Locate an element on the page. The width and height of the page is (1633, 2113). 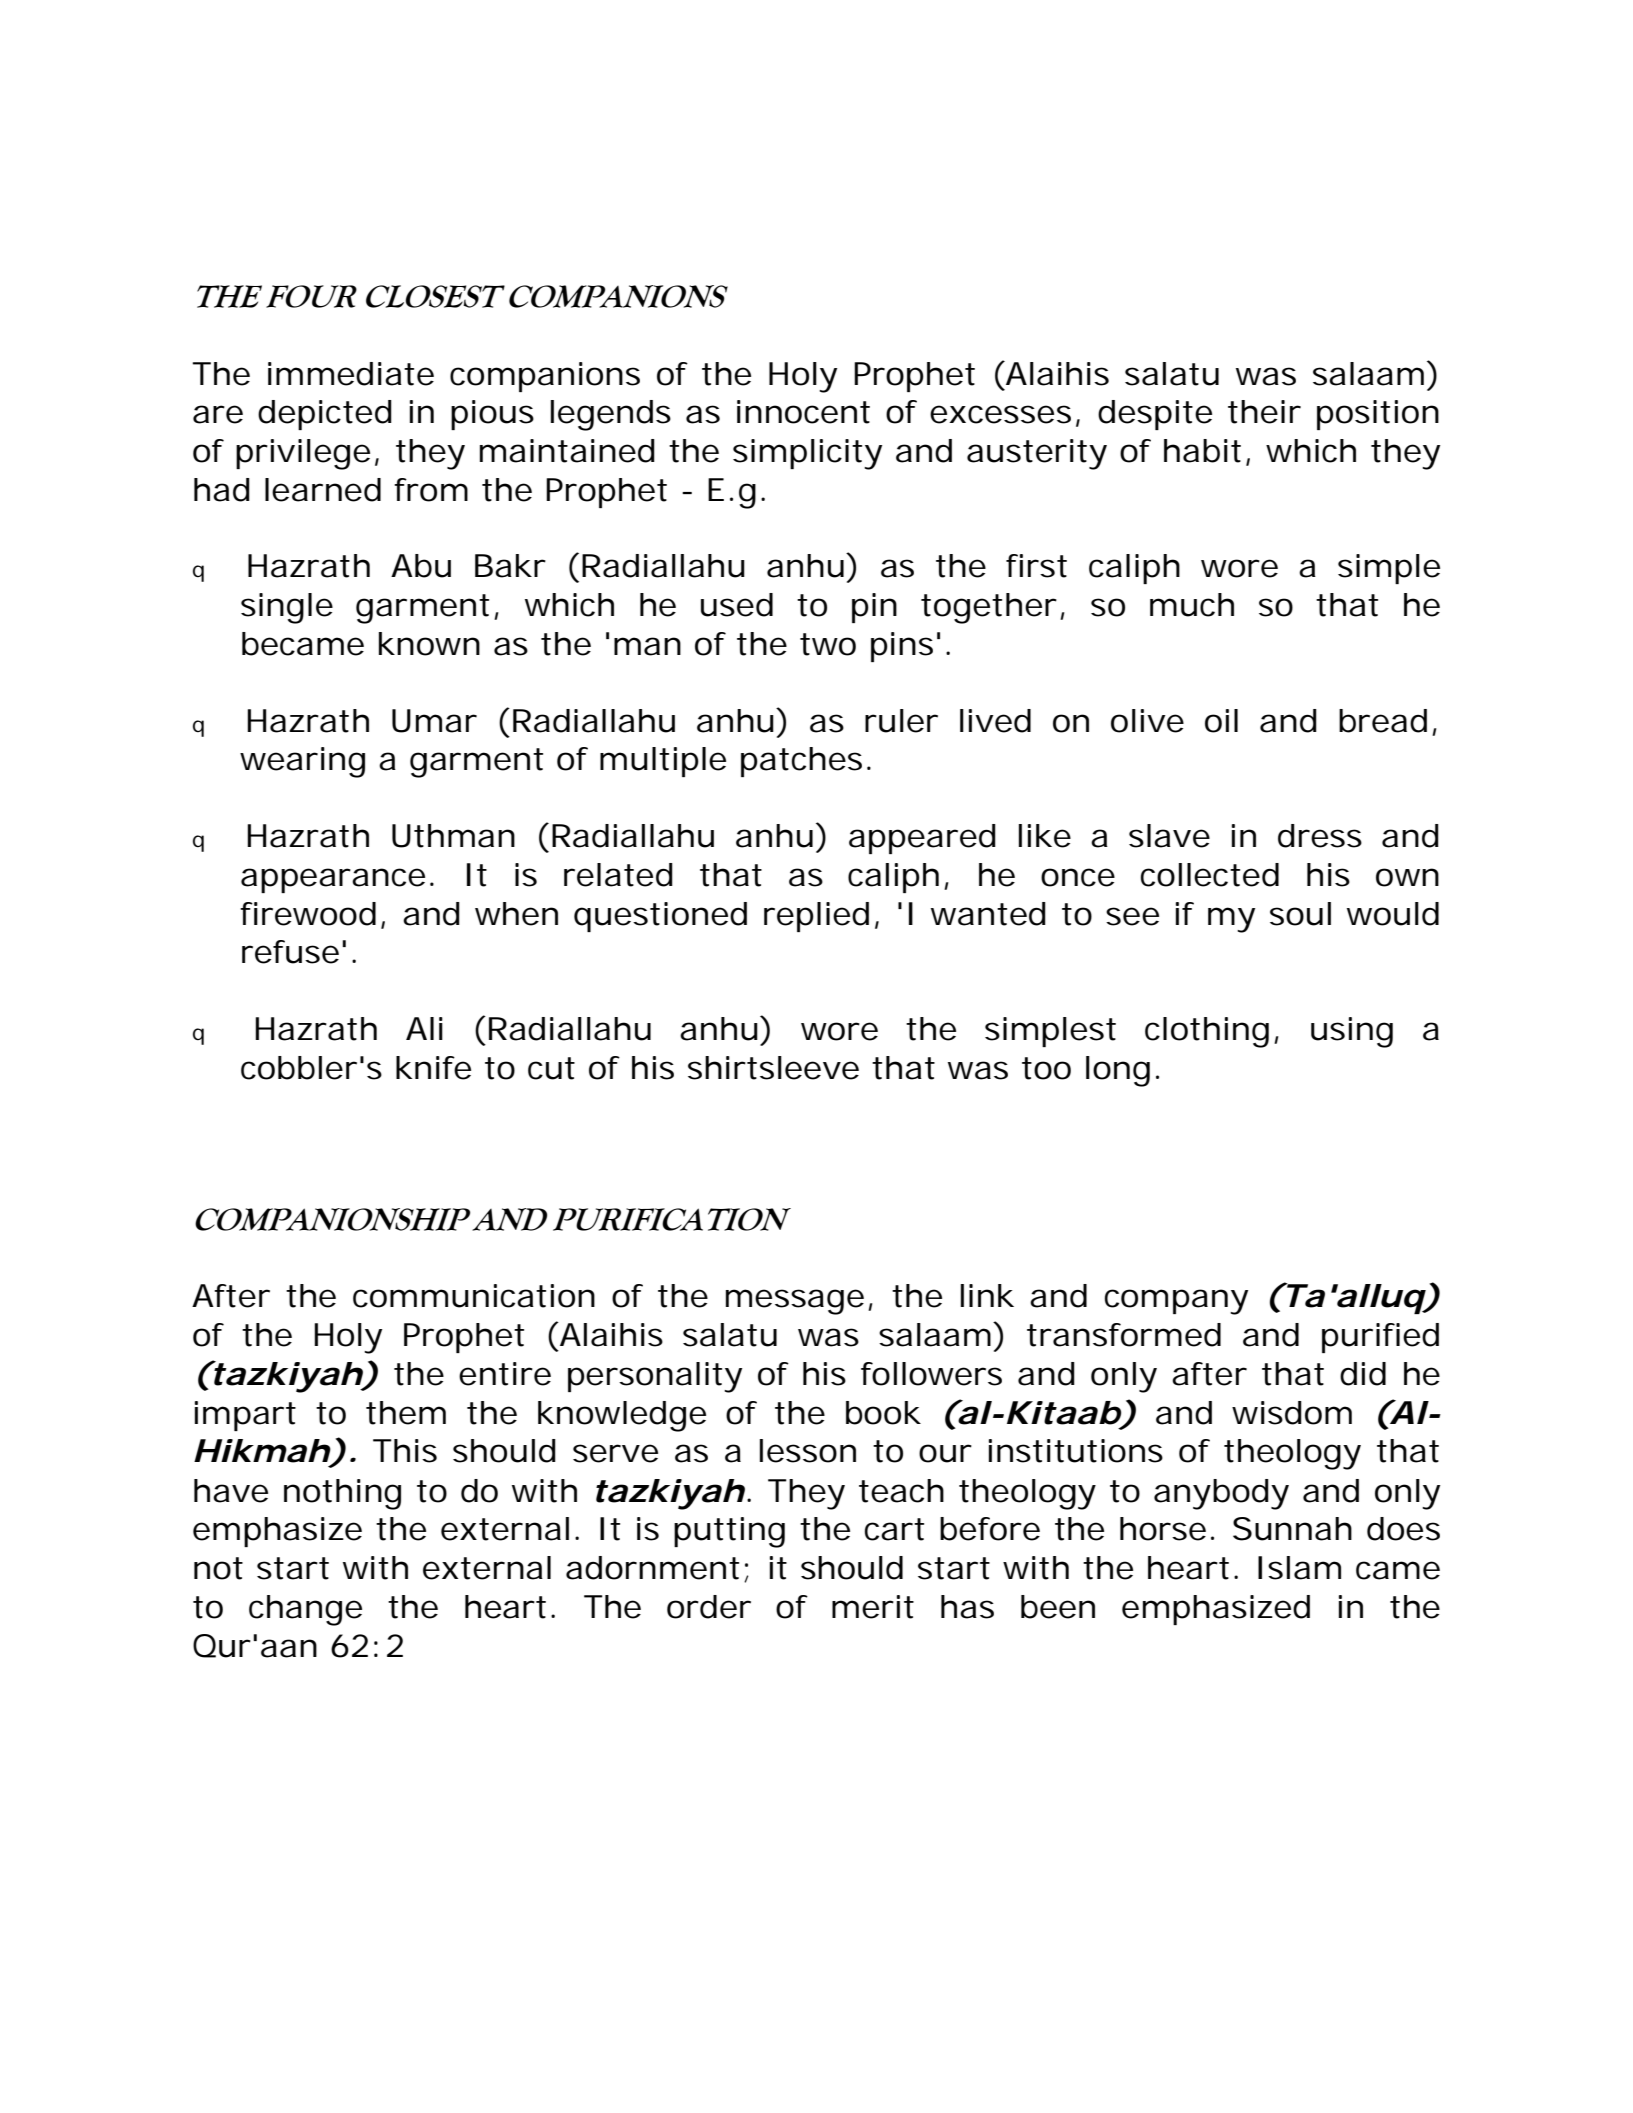
impart is located at coordinates (245, 1416).
